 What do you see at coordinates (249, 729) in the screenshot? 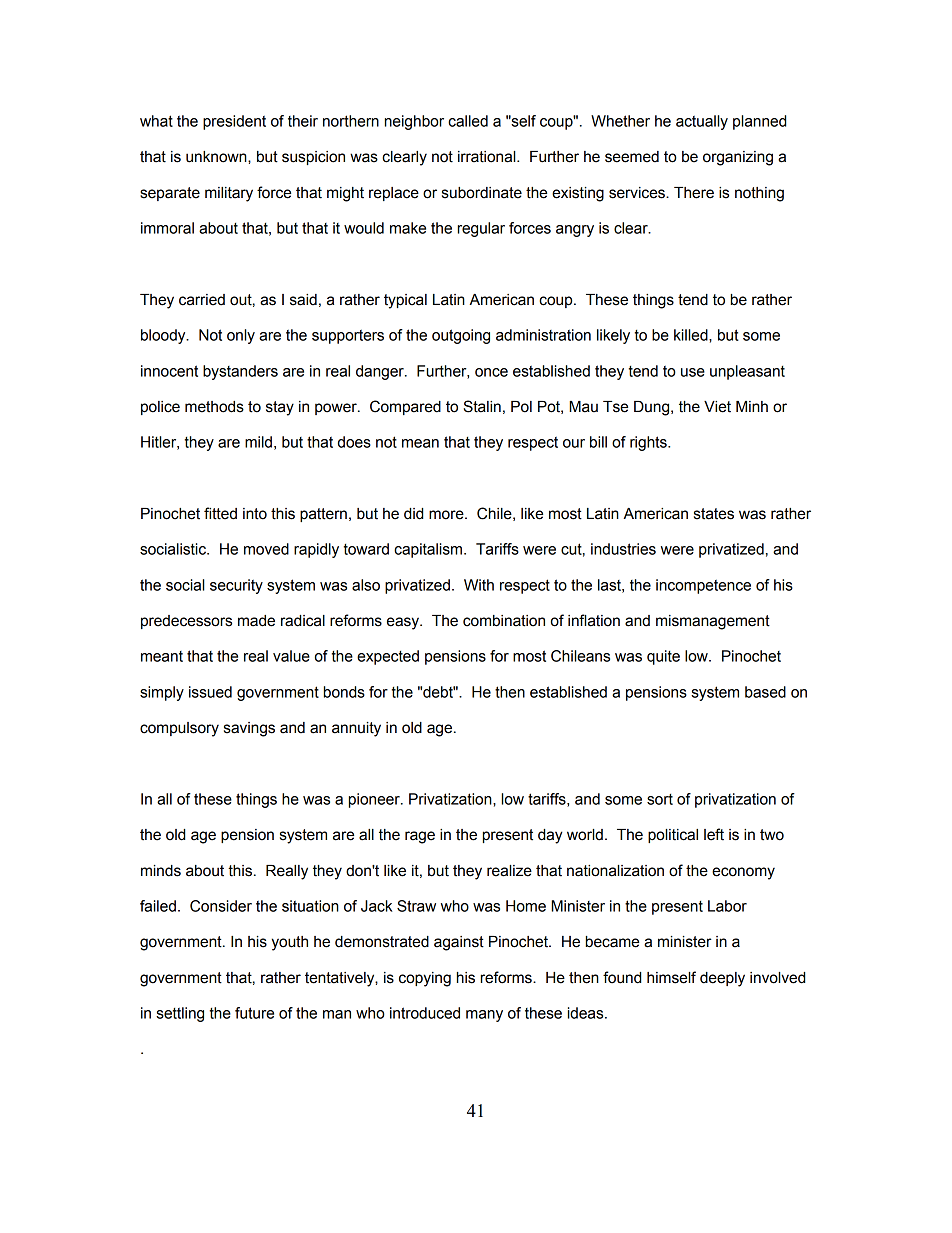
I see `savings` at bounding box center [249, 729].
